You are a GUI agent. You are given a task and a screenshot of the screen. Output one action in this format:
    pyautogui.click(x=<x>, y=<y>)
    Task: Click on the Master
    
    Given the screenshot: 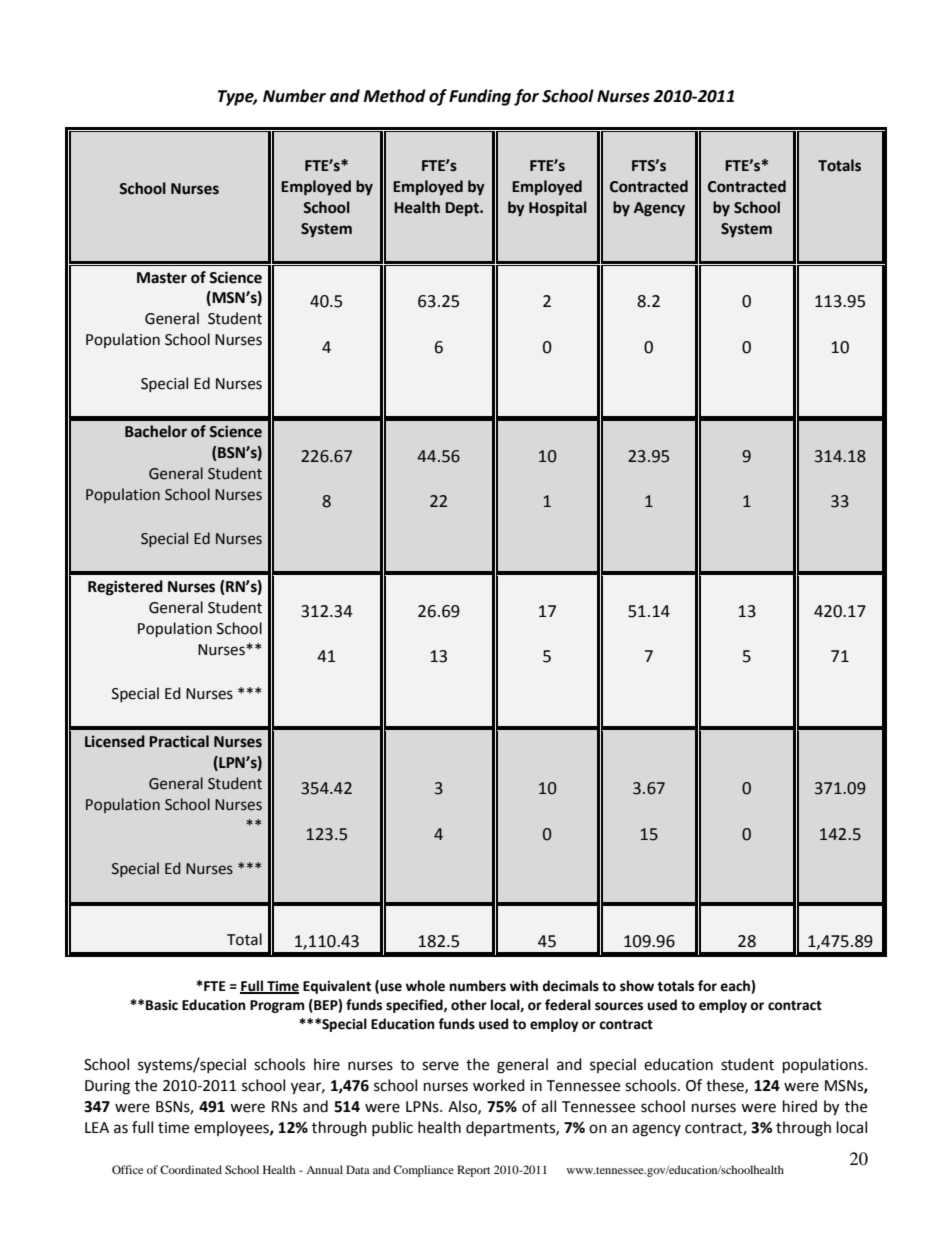 What is the action you would take?
    pyautogui.click(x=162, y=278)
